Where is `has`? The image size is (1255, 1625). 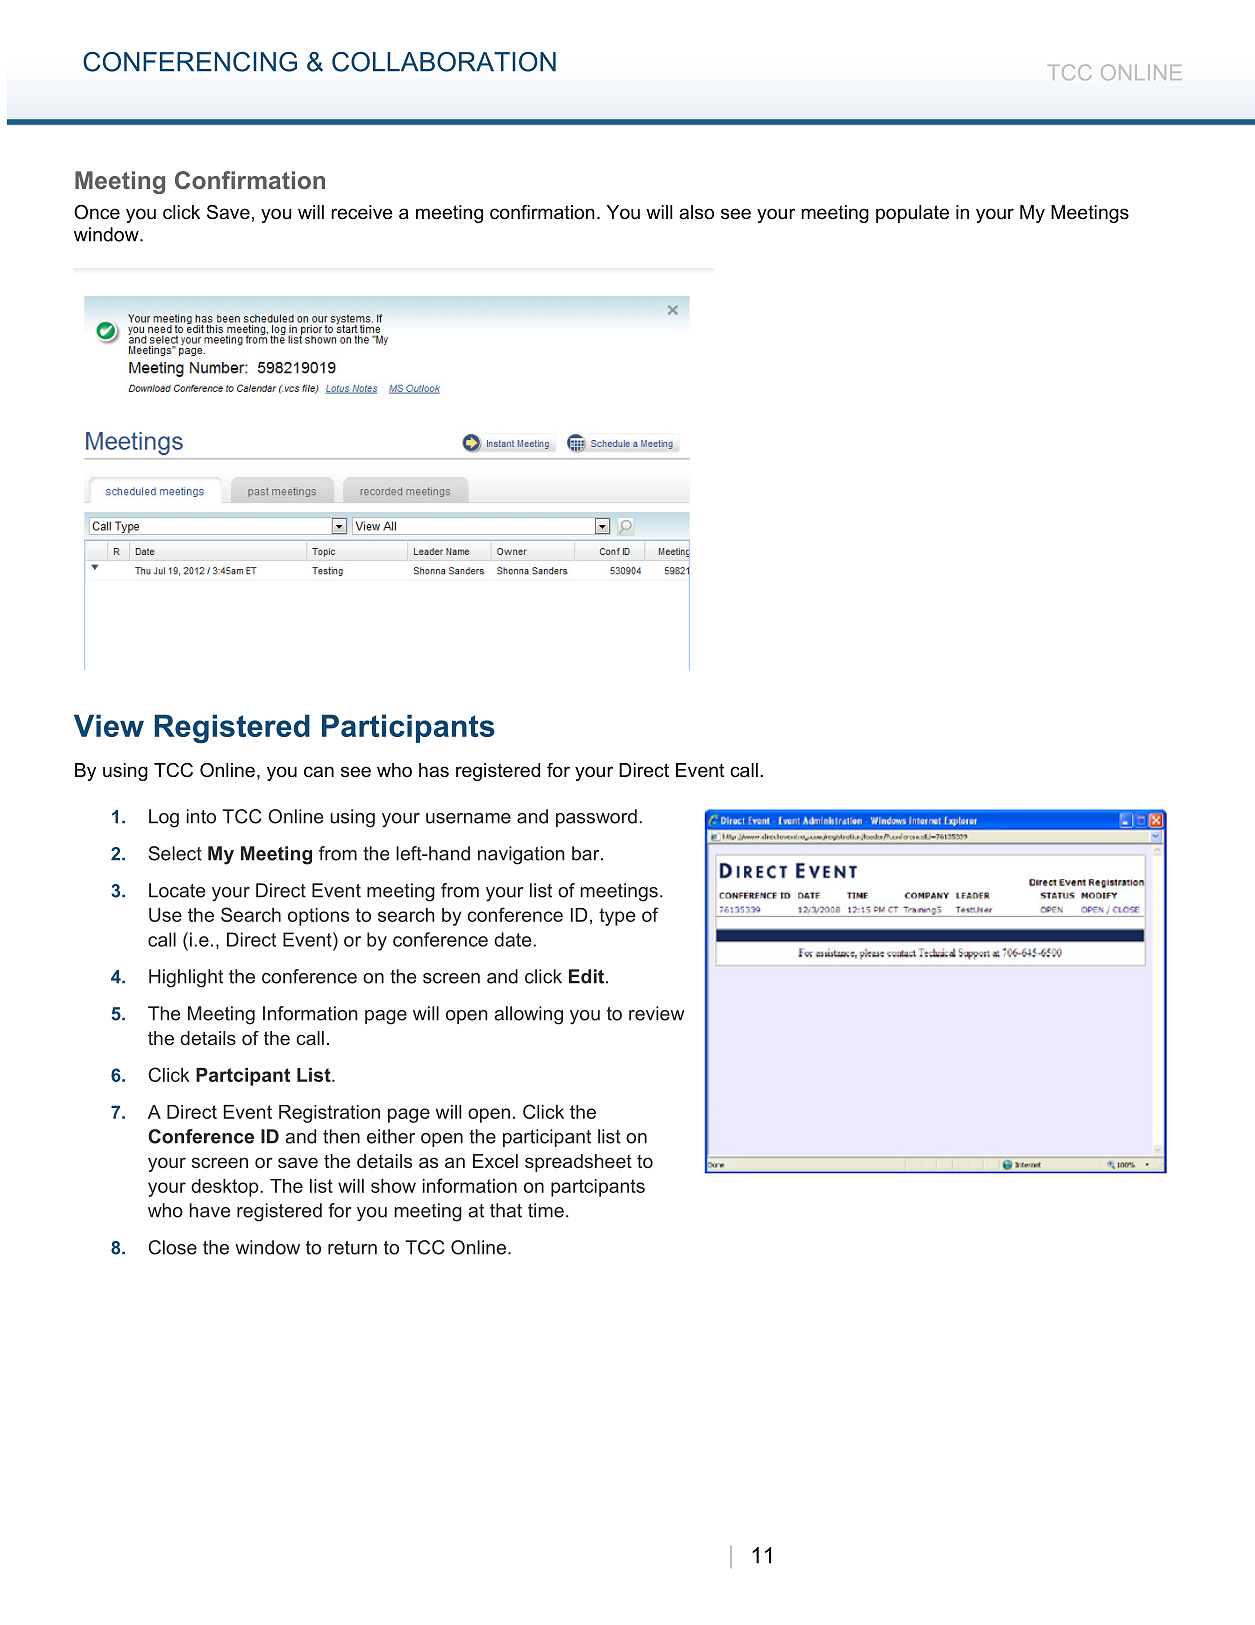
has is located at coordinates (434, 770).
